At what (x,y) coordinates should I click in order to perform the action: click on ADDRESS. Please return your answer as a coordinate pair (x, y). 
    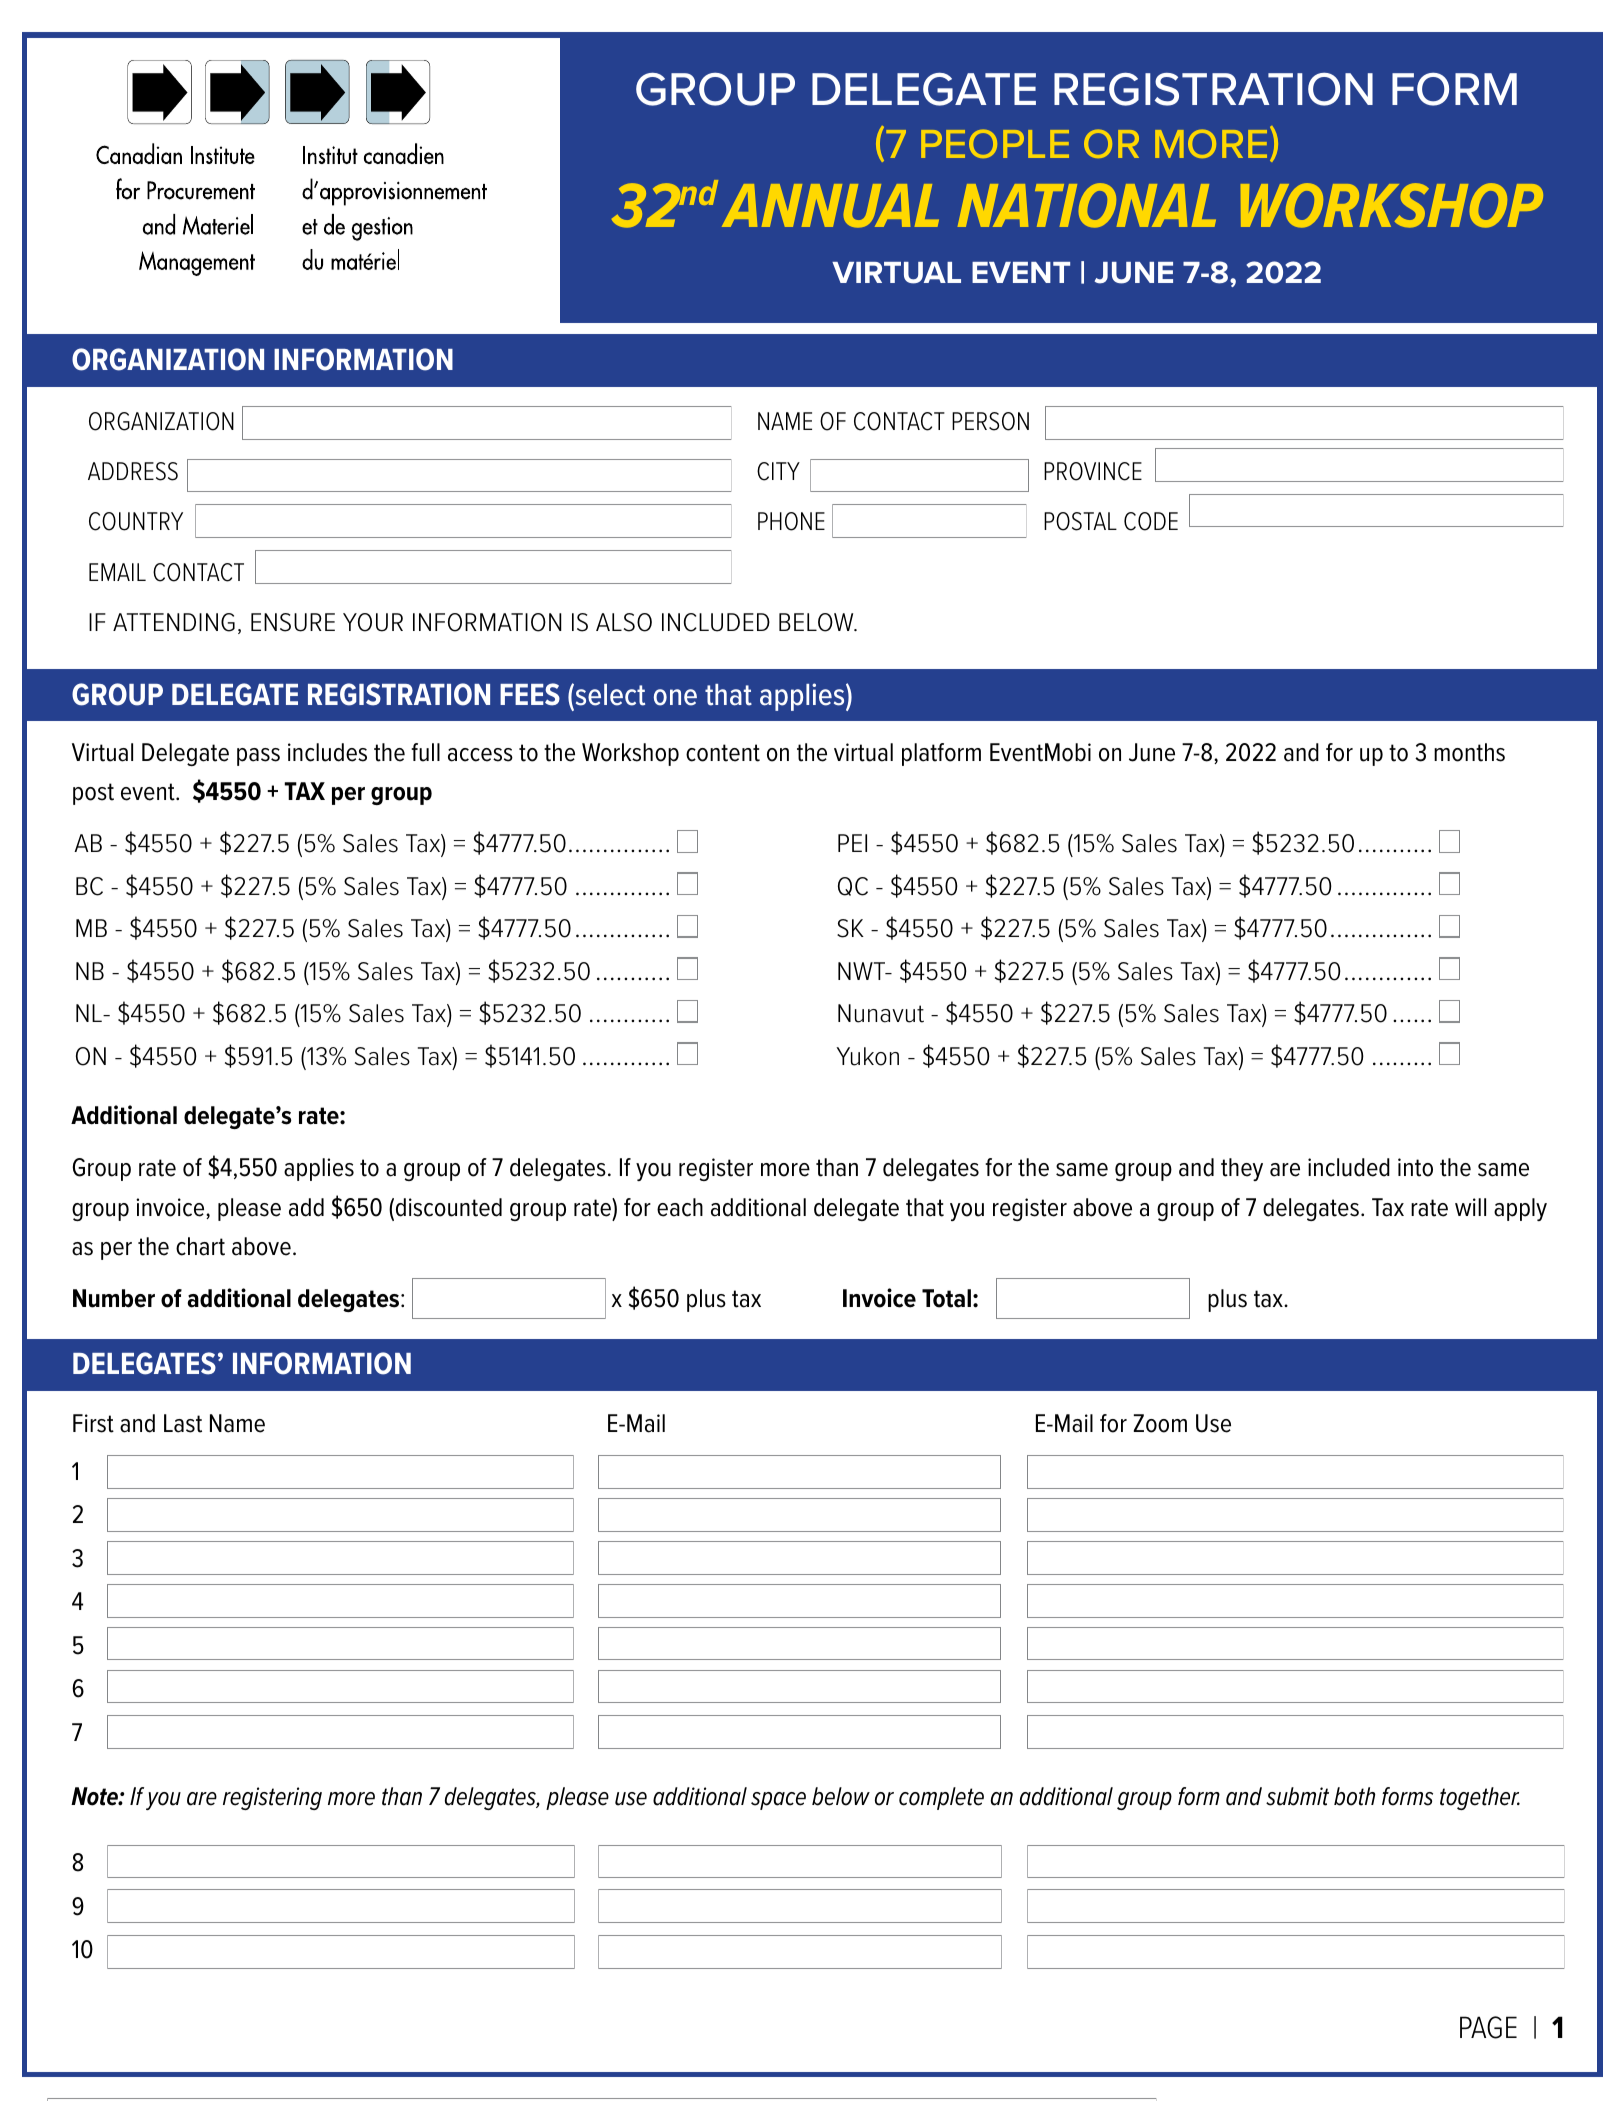
    Looking at the image, I should click on (133, 471).
